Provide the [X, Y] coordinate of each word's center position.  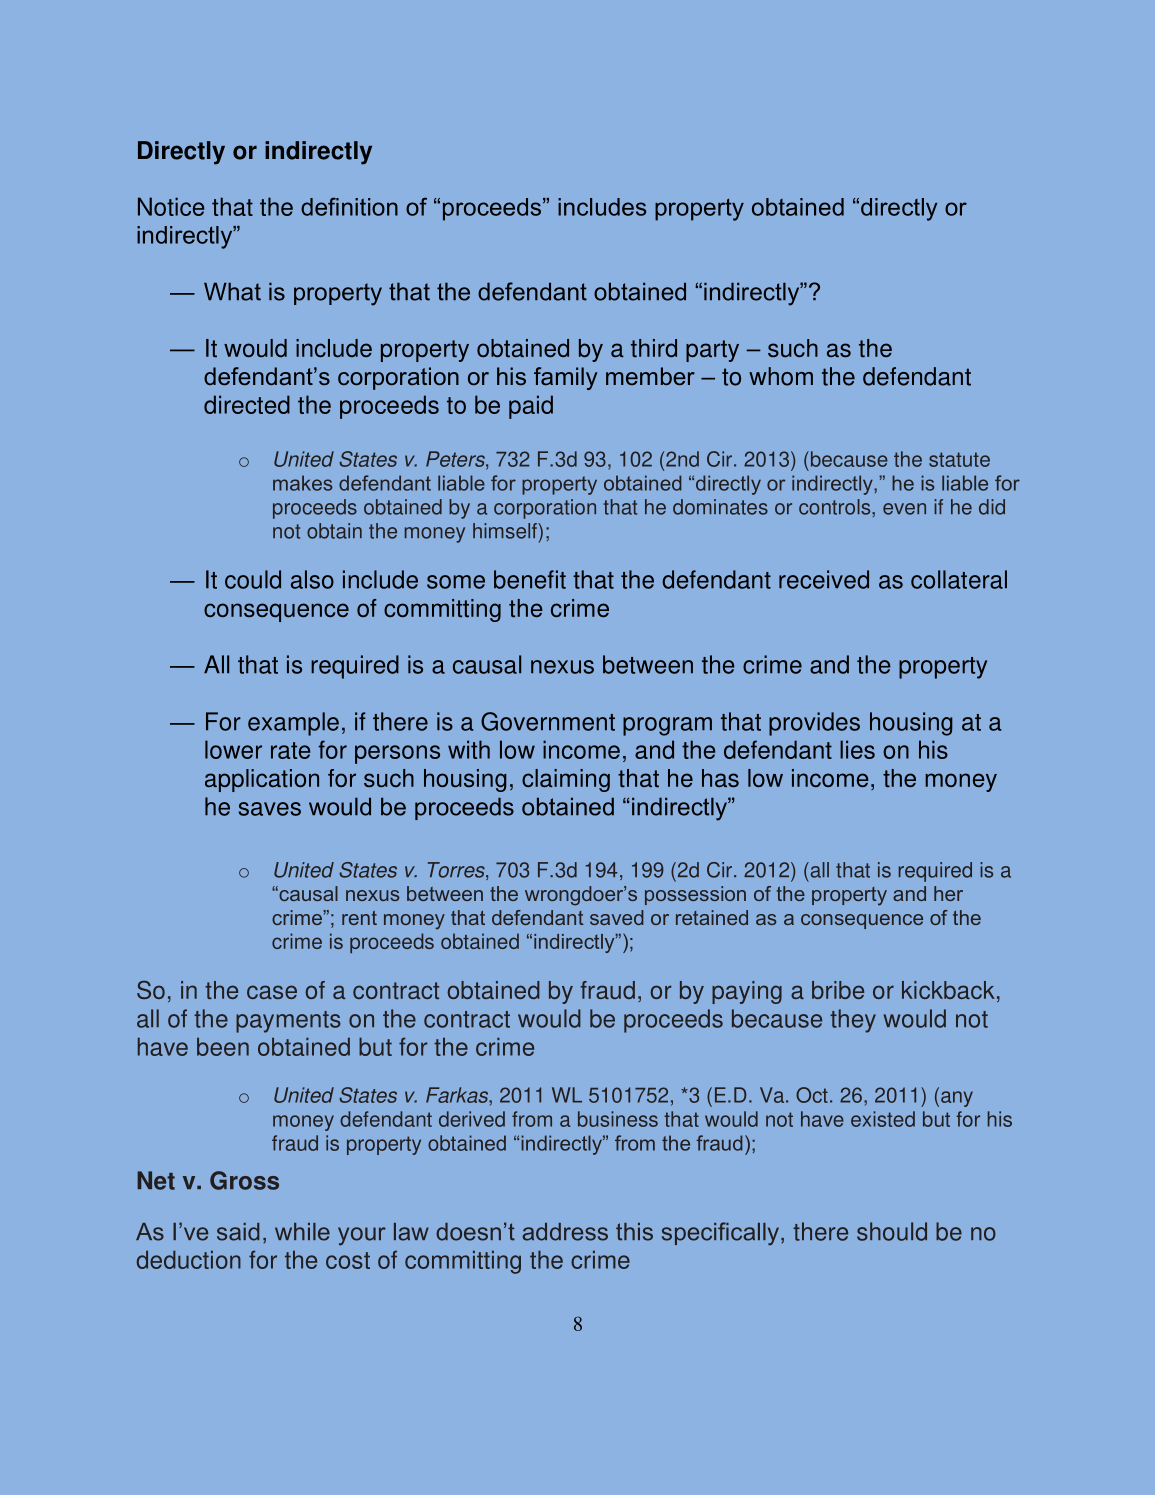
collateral [959, 579]
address [565, 1232]
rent [359, 918]
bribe [838, 990]
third [654, 348]
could [253, 579]
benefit [530, 579]
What [232, 291]
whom [781, 376]
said [238, 1232]
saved [617, 917]
